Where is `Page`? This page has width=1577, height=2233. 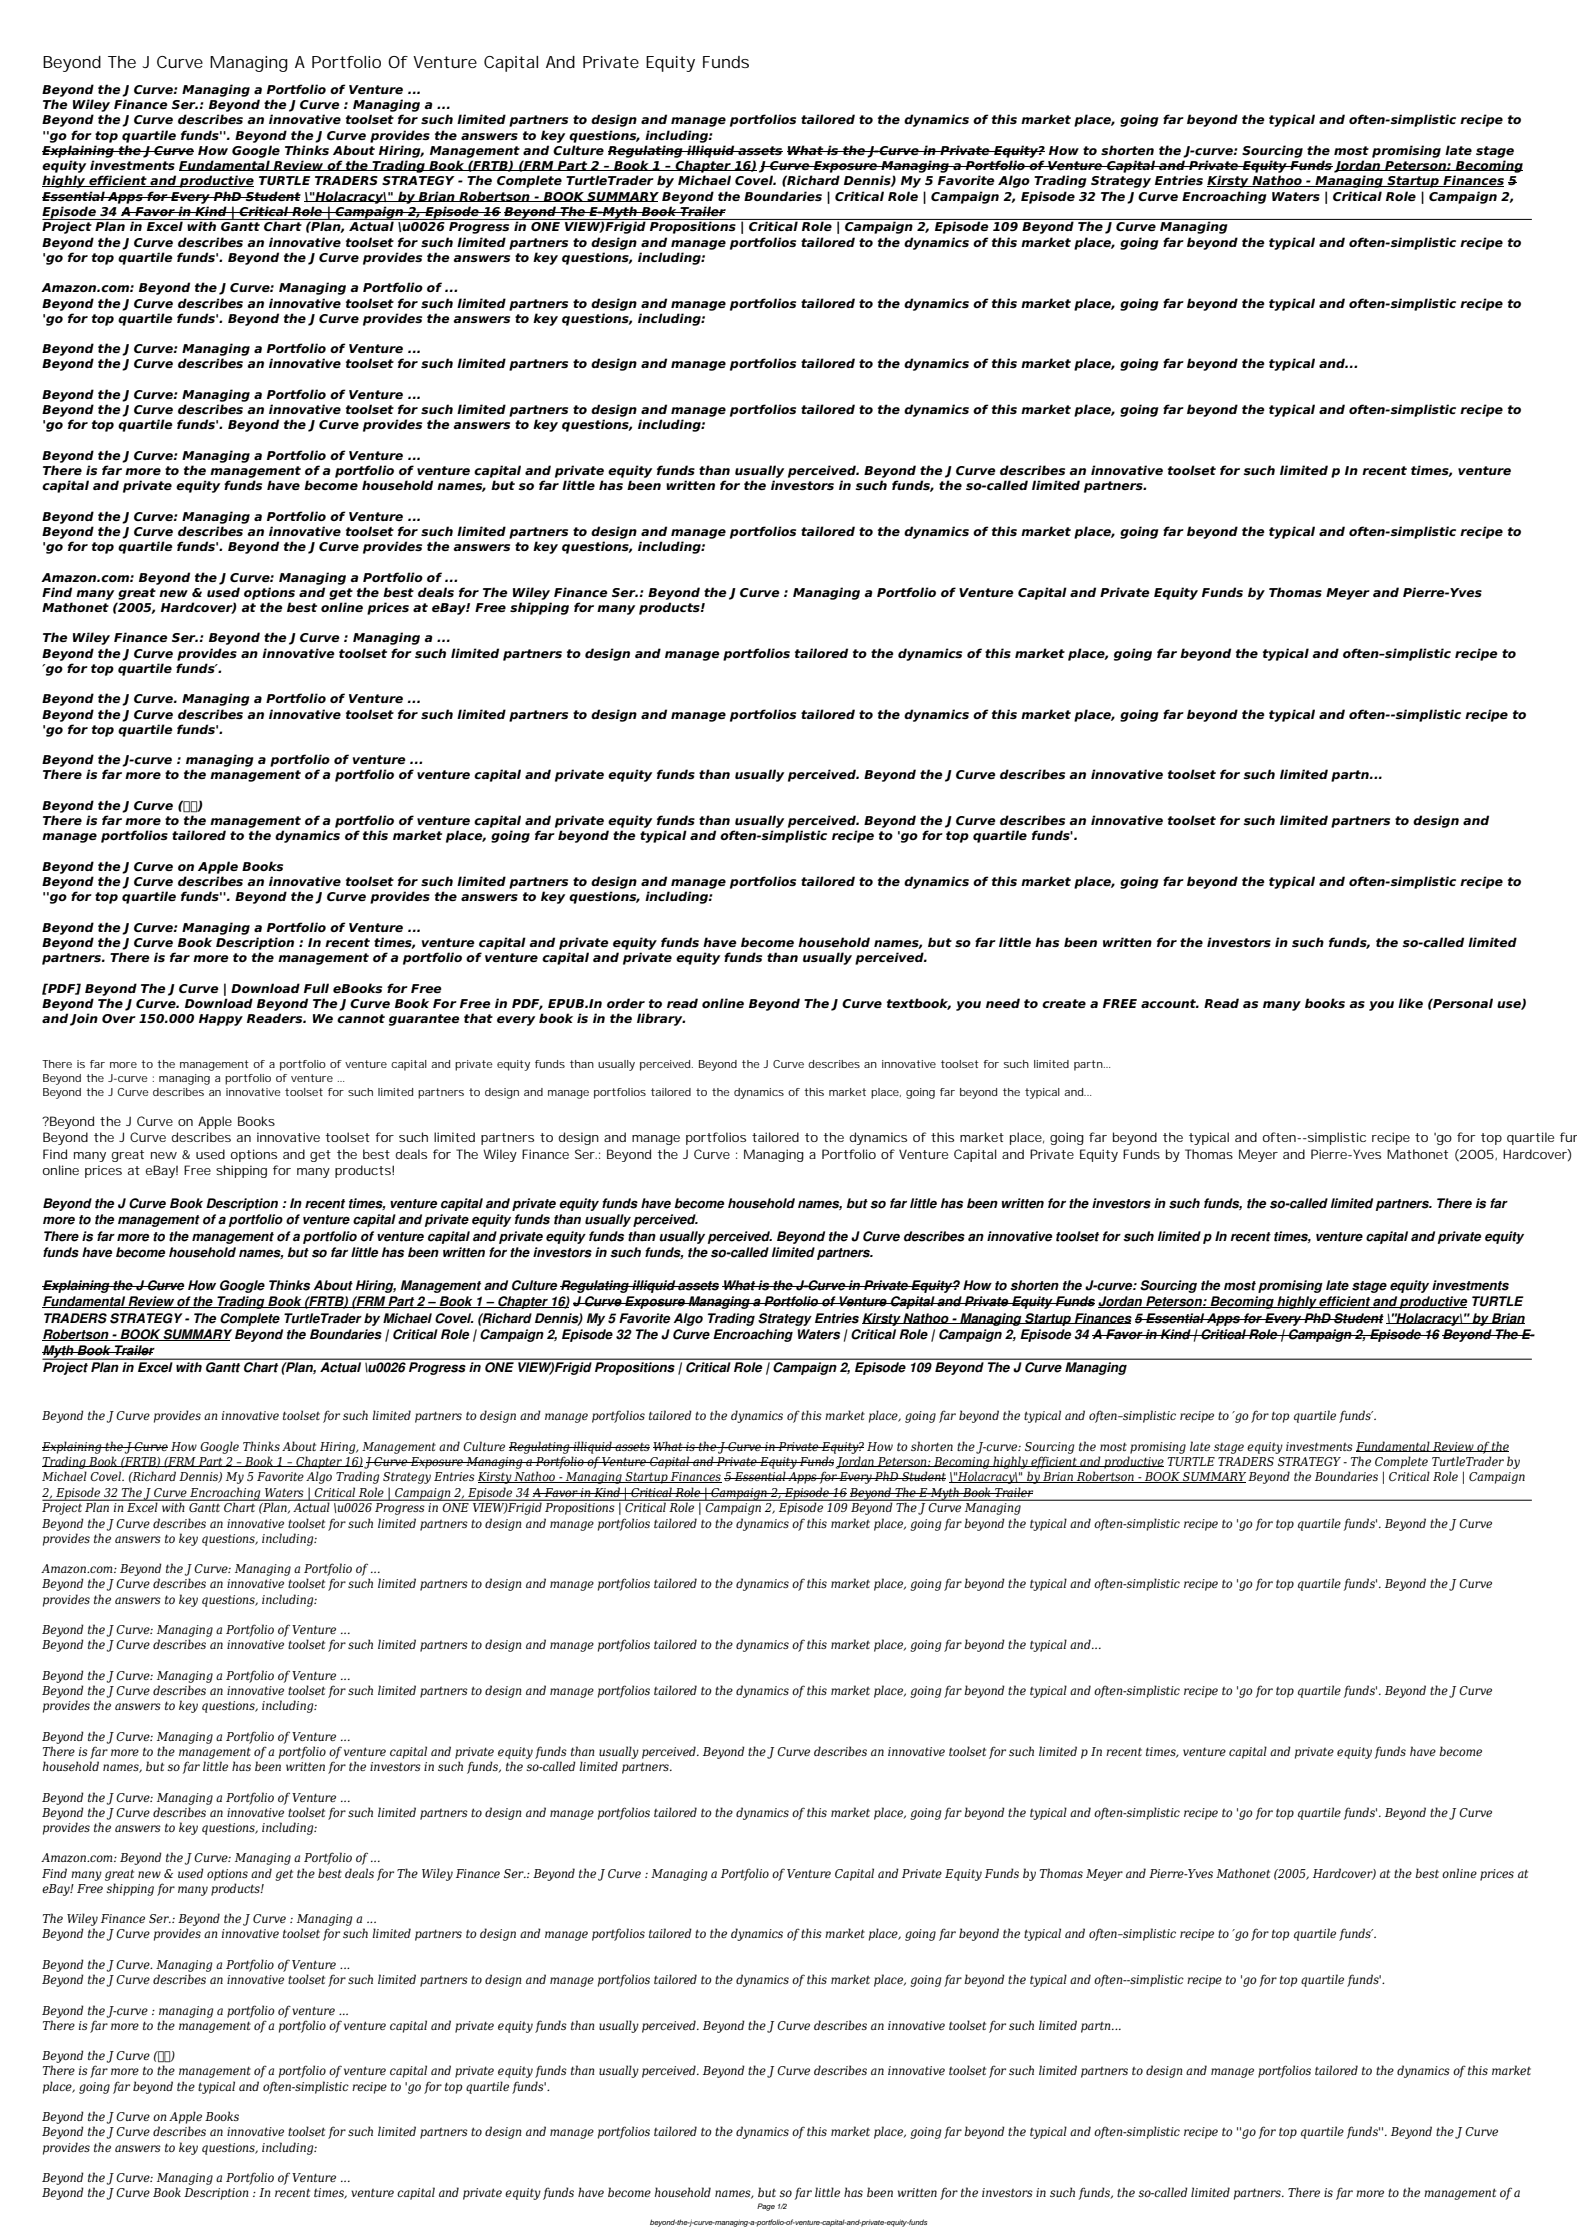 Page is located at coordinates (766, 2207).
